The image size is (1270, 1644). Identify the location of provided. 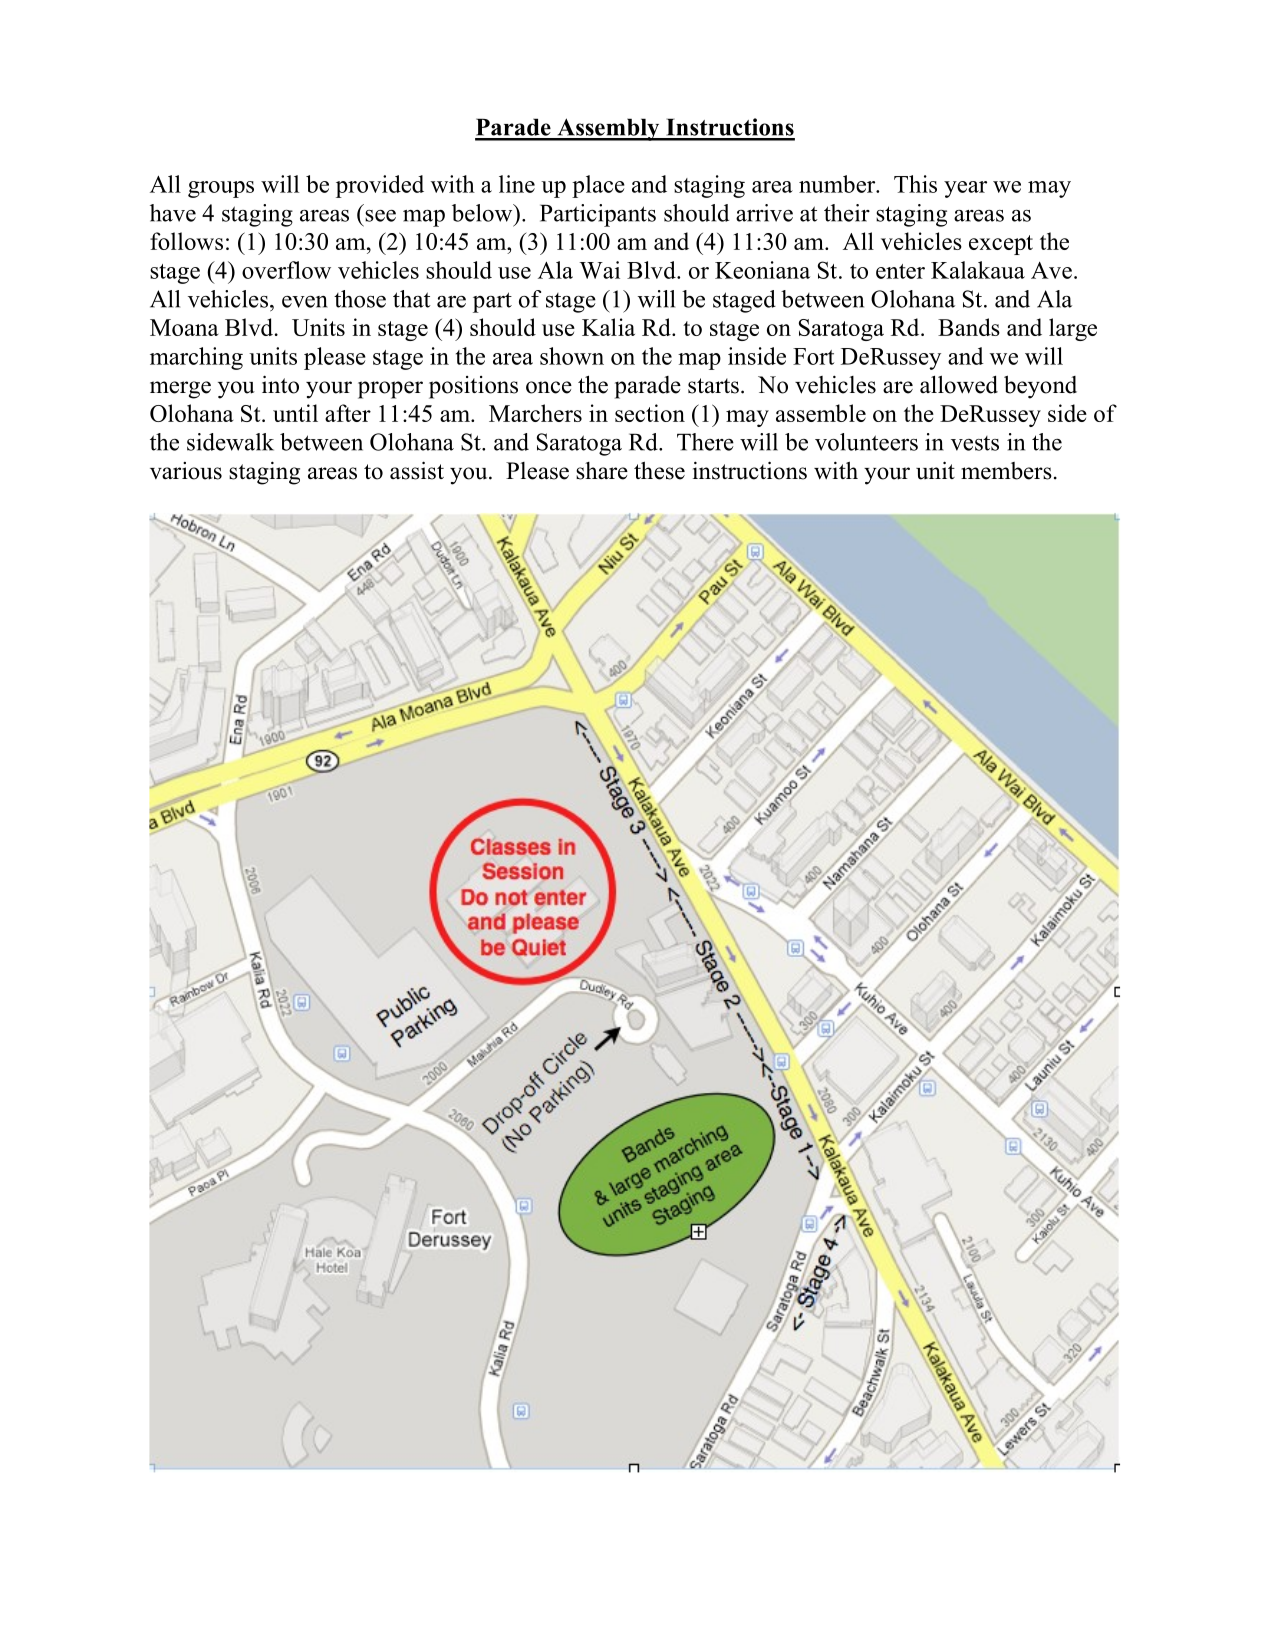
(380, 186).
